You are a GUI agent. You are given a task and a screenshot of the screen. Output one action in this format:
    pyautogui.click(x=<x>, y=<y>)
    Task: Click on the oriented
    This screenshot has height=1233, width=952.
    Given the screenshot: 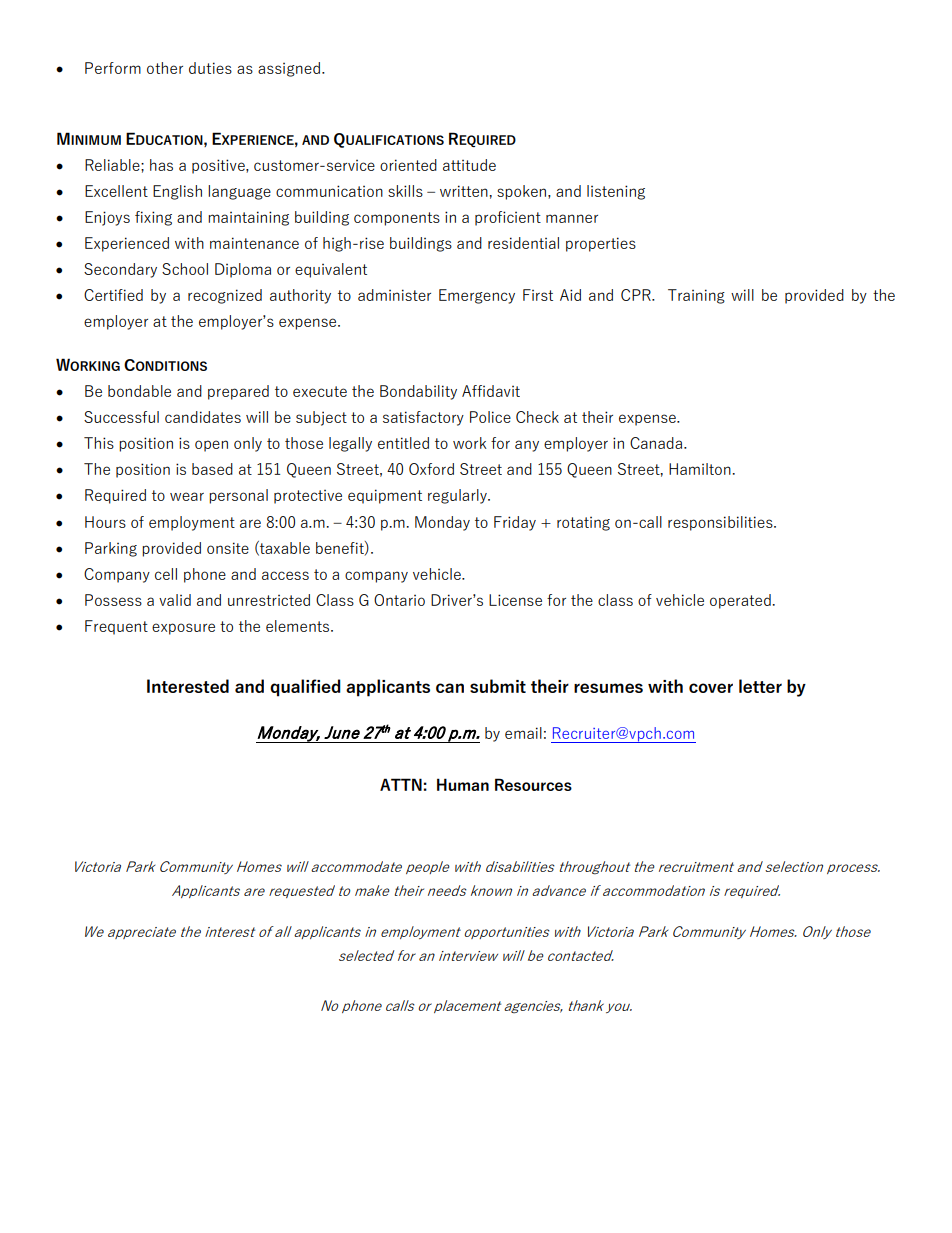 What is the action you would take?
    pyautogui.click(x=408, y=165)
